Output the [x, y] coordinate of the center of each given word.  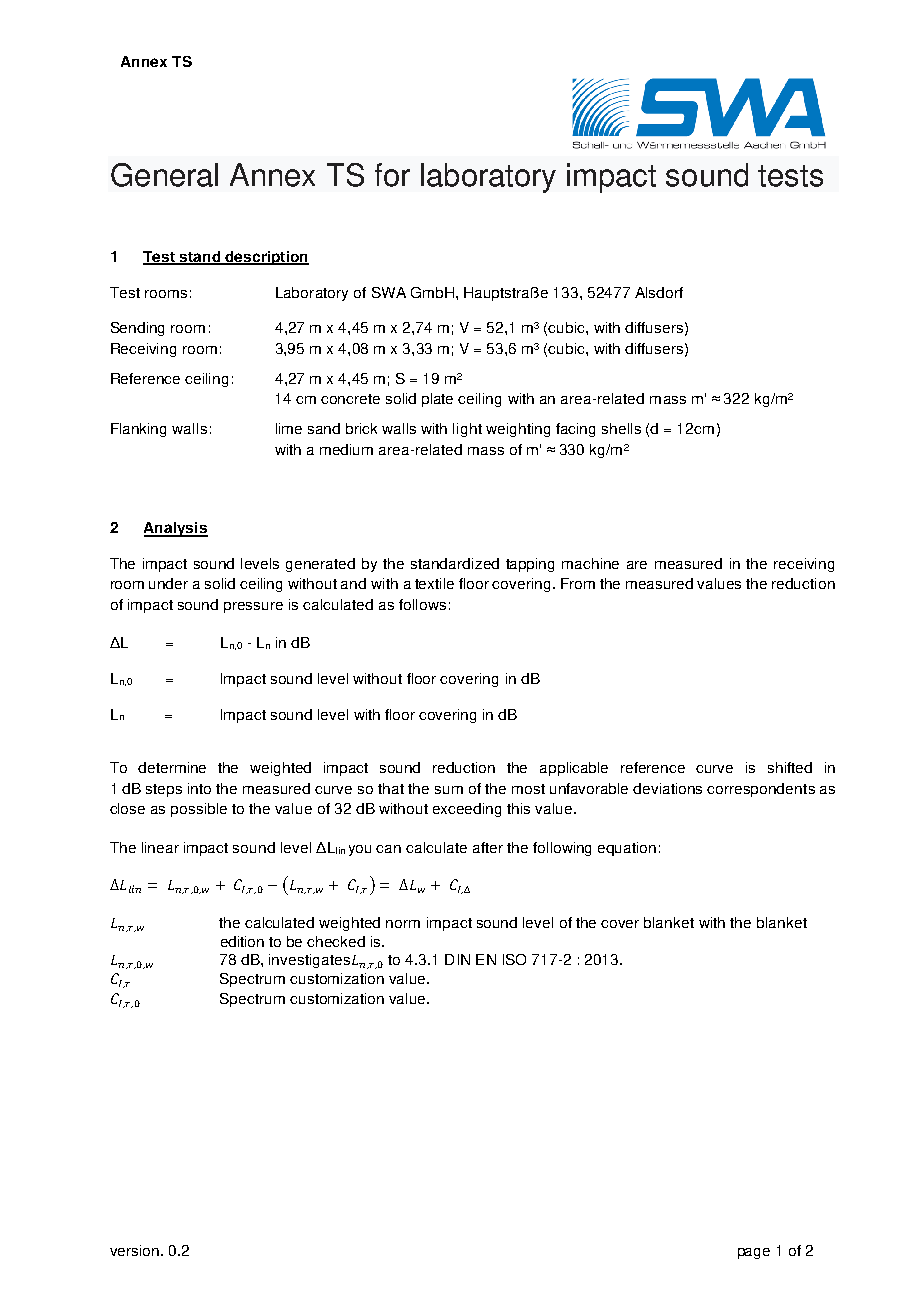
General [164, 175]
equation [627, 849]
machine [590, 563]
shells [621, 428]
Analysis [176, 529]
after [488, 847]
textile [434, 583]
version [134, 1250]
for [392, 175]
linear [160, 847]
